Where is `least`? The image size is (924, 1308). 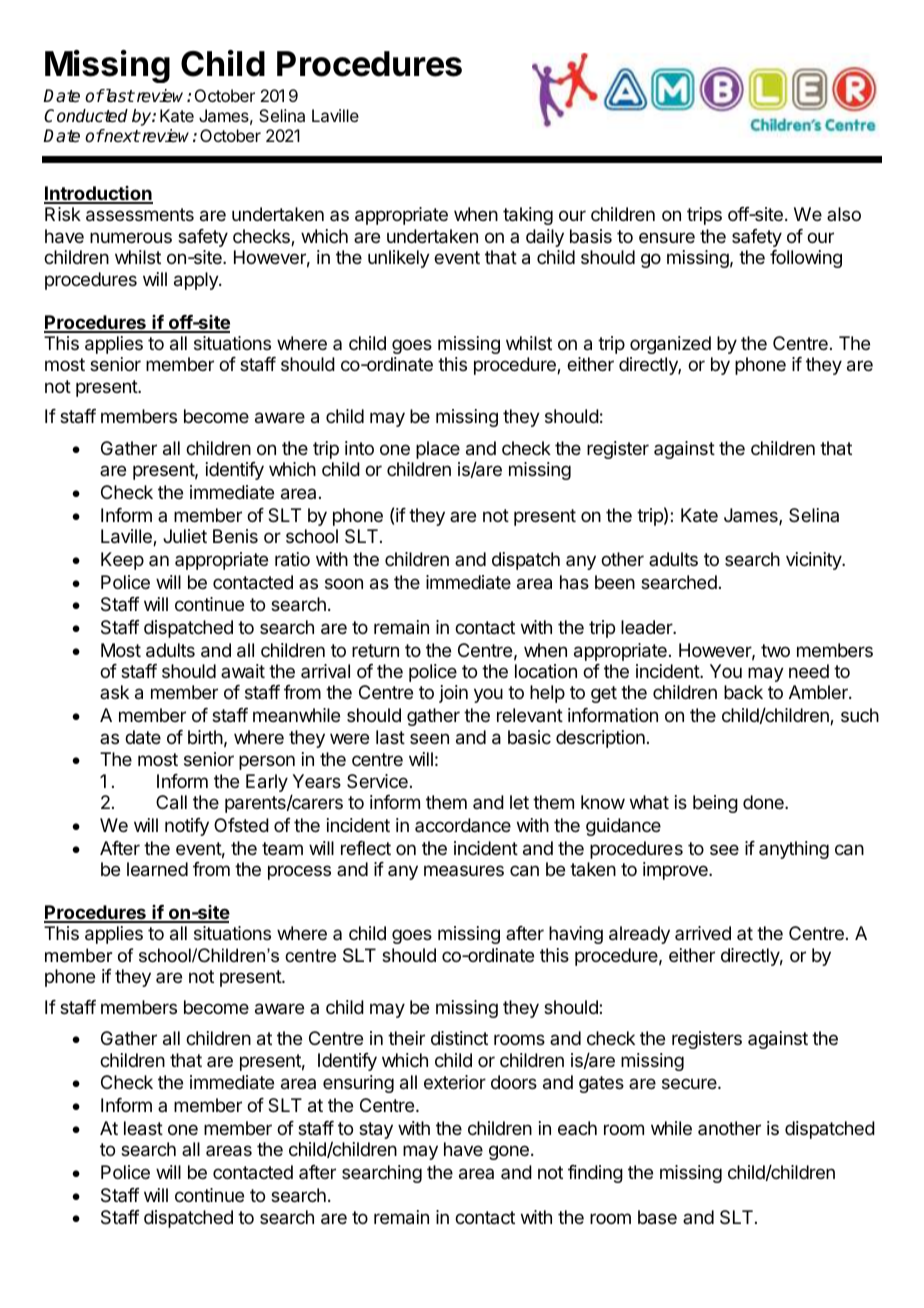
least is located at coordinates (143, 1128).
